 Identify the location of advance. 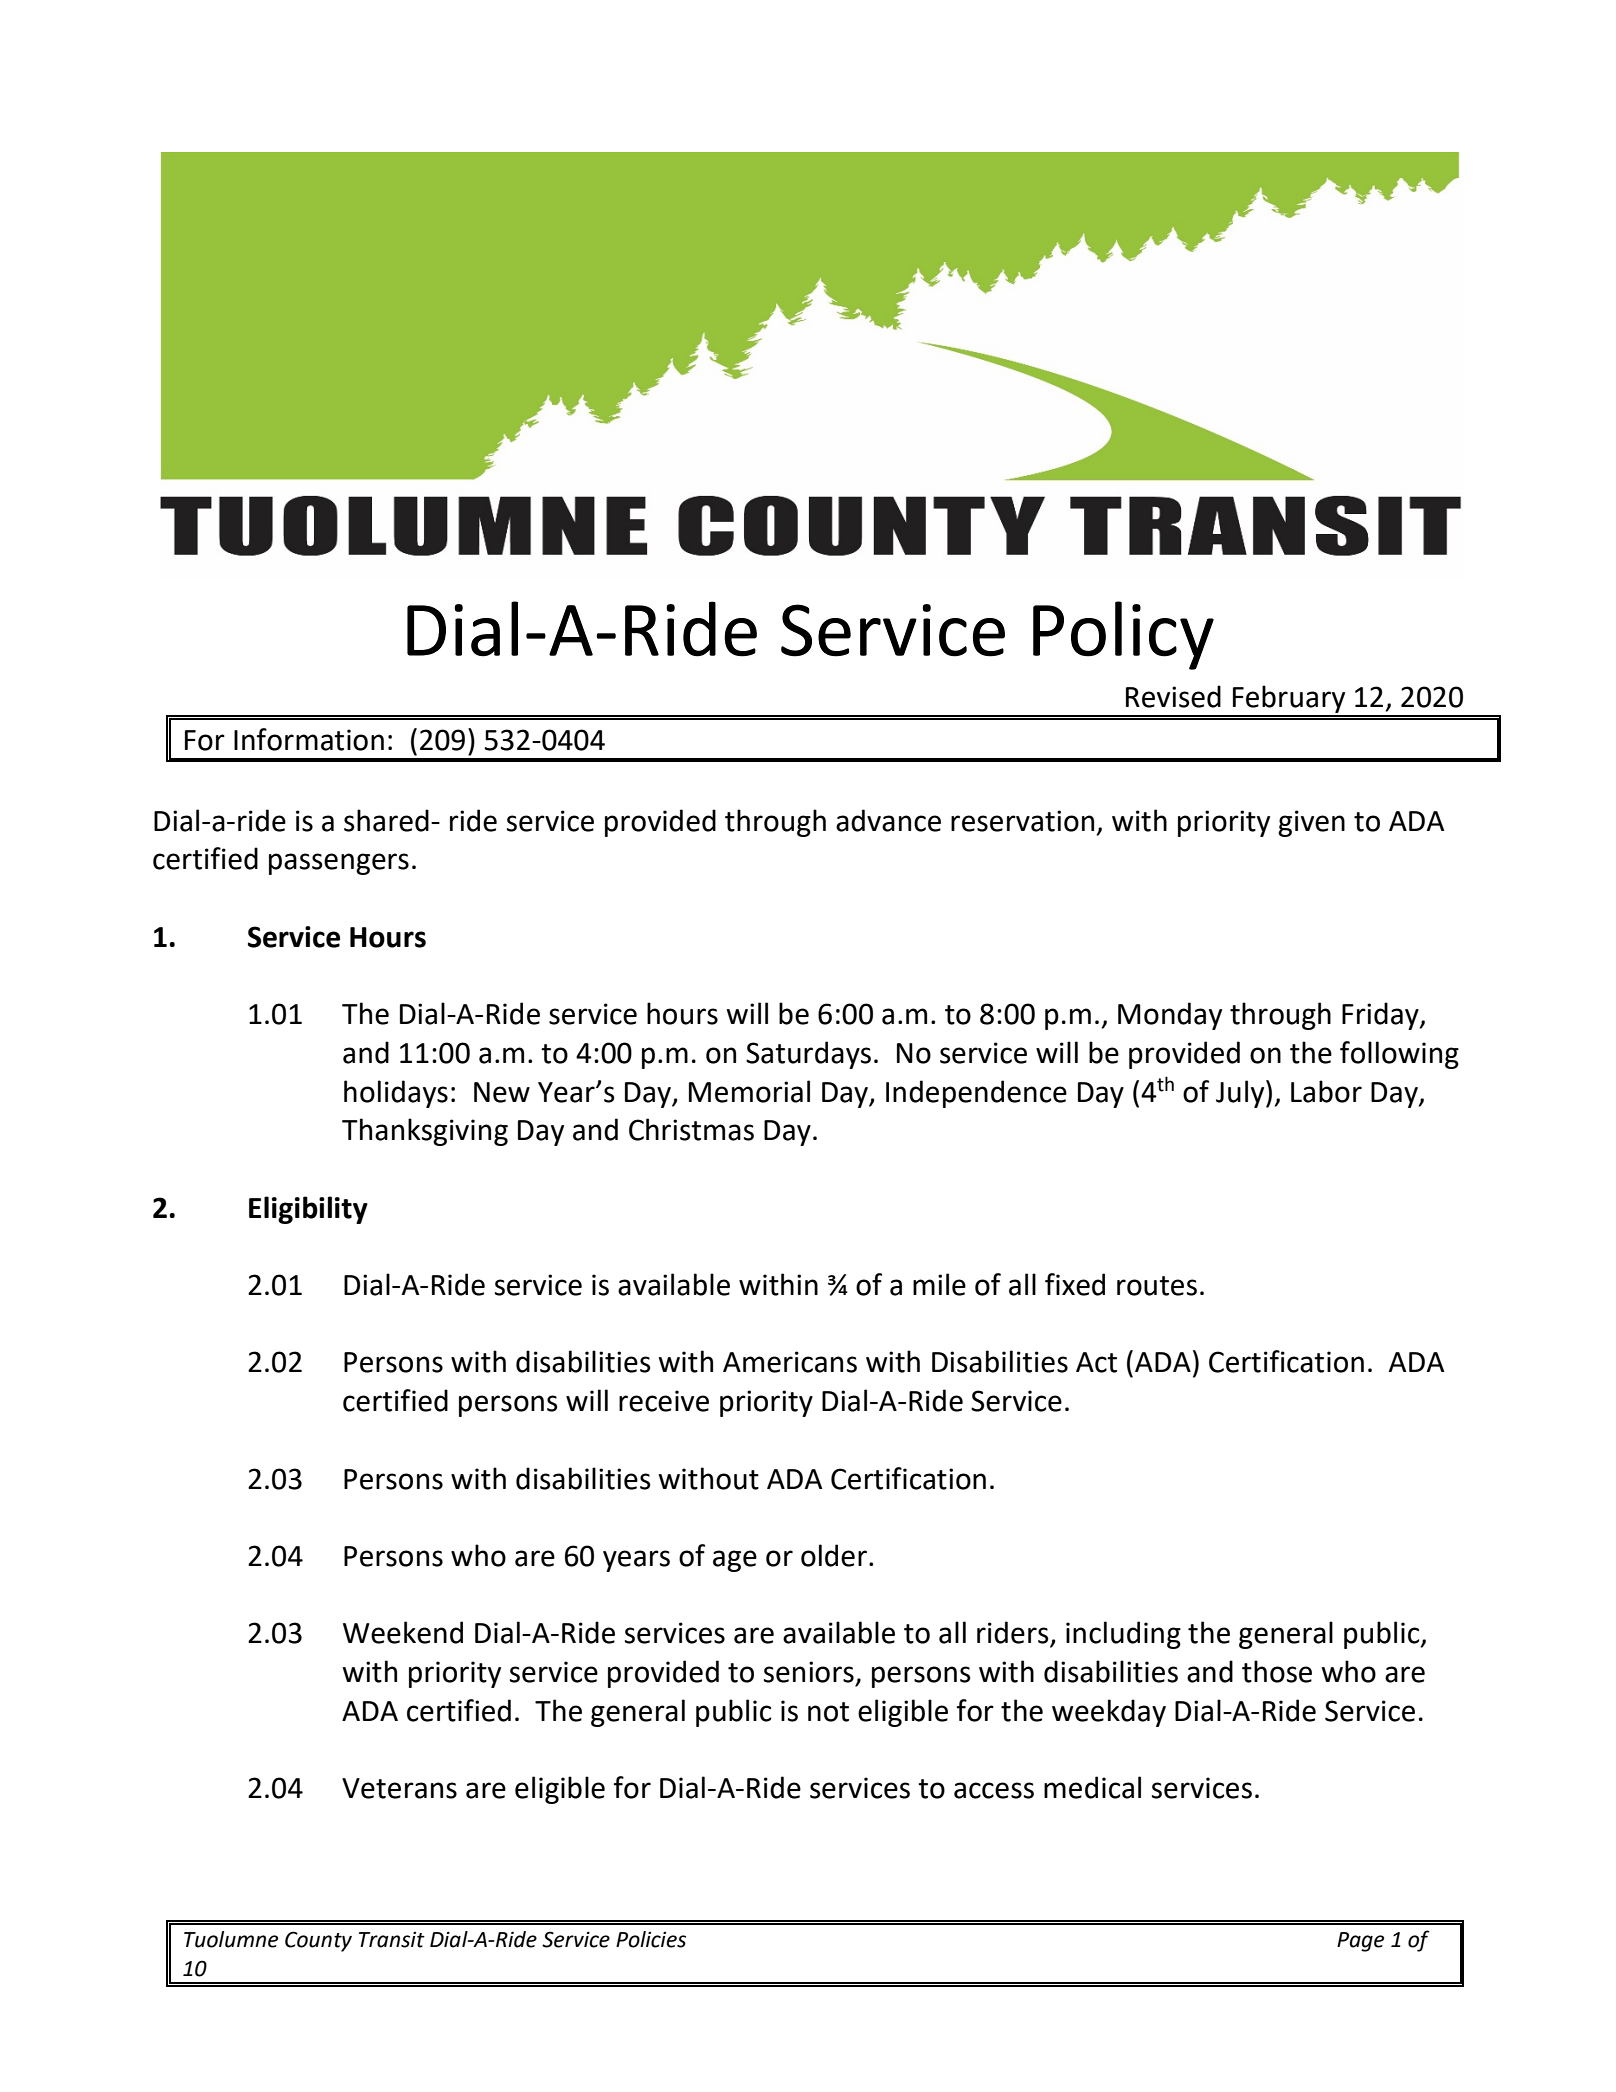
(888, 820).
